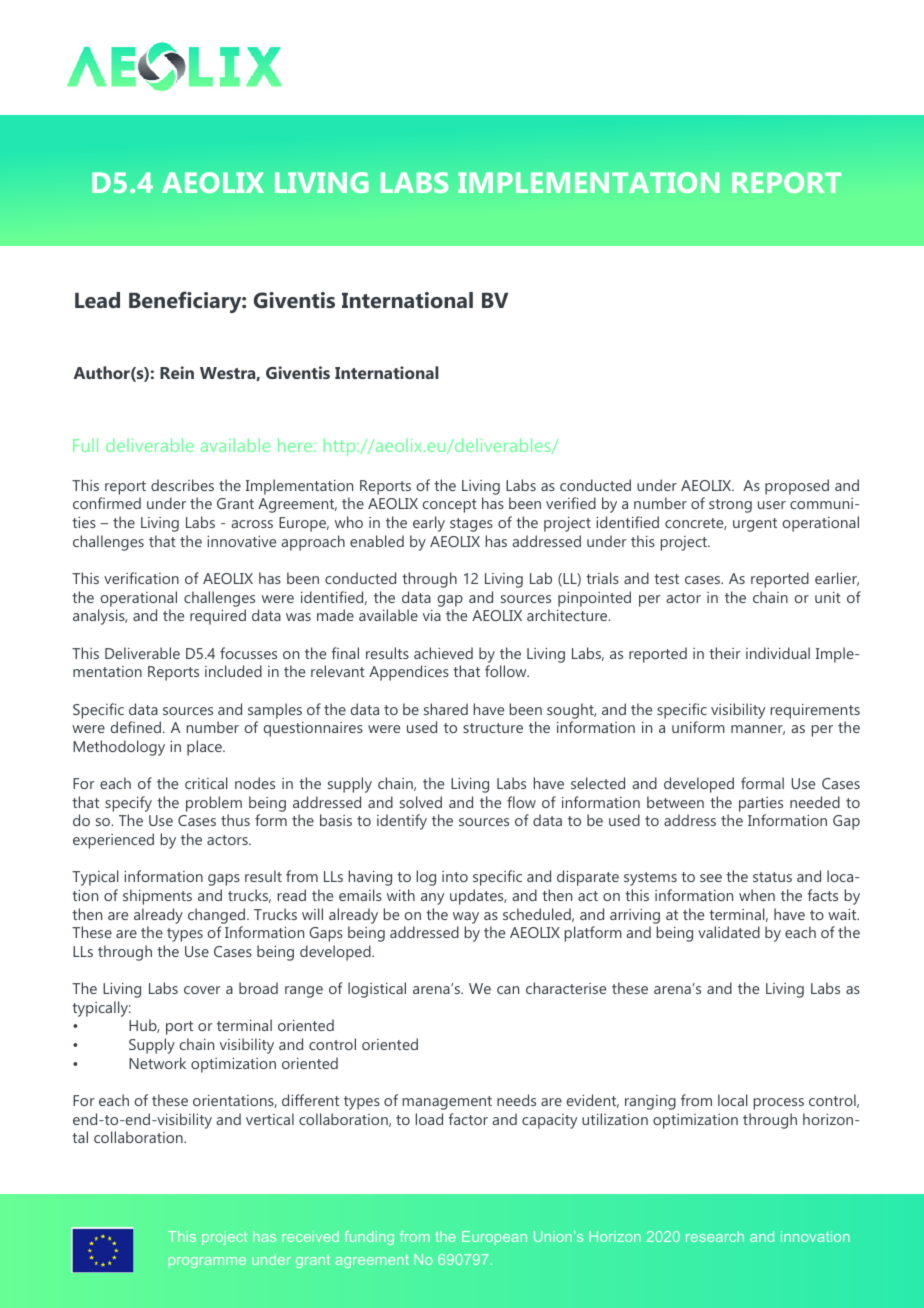  Describe the element at coordinates (779, 1104) in the image. I see `process` at that location.
